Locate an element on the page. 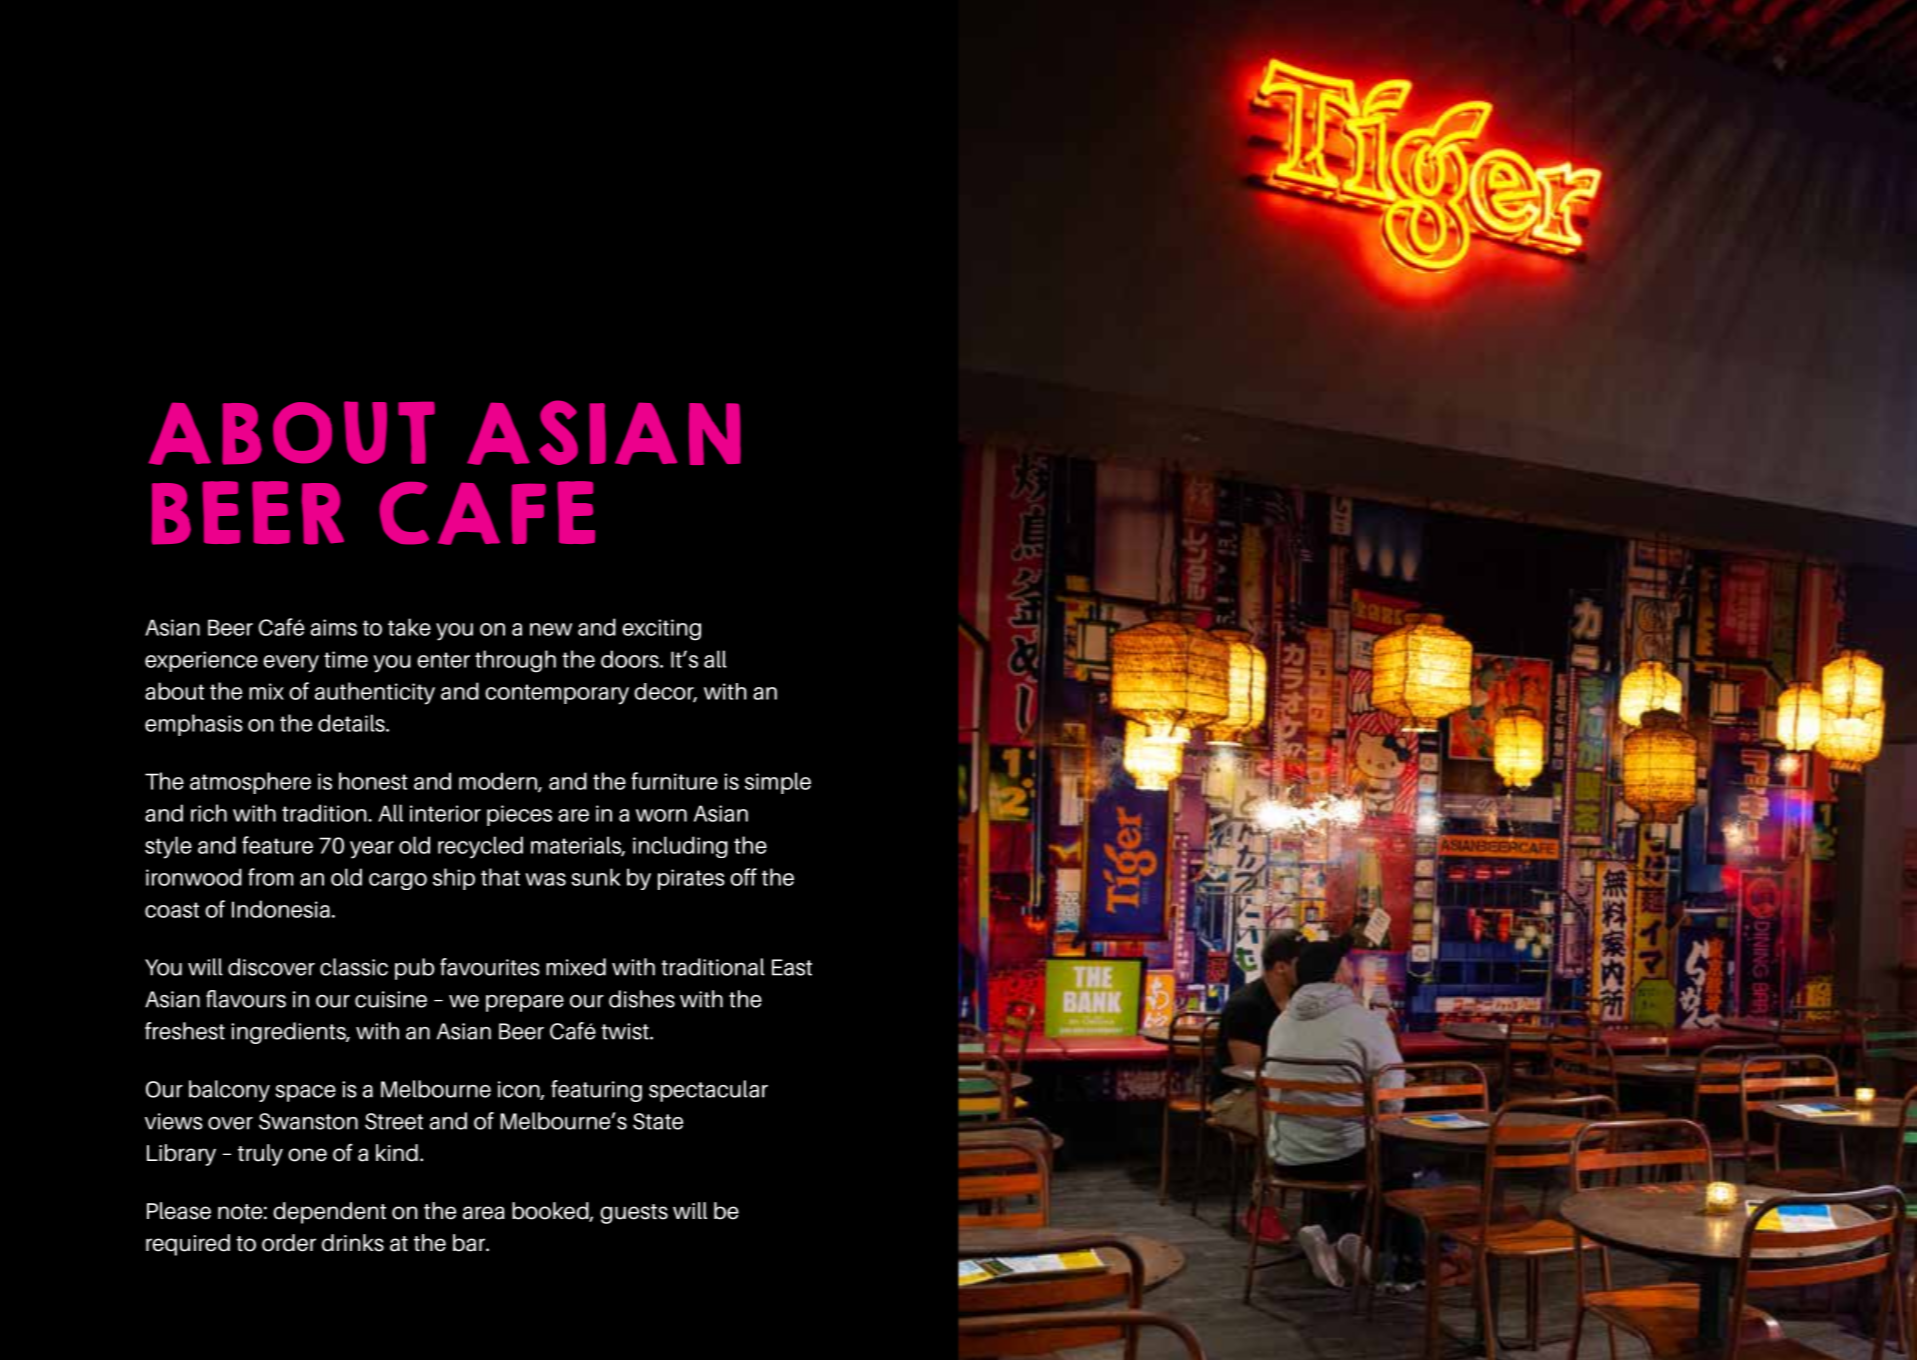 The width and height of the image is (1917, 1360). doors is located at coordinates (631, 659).
